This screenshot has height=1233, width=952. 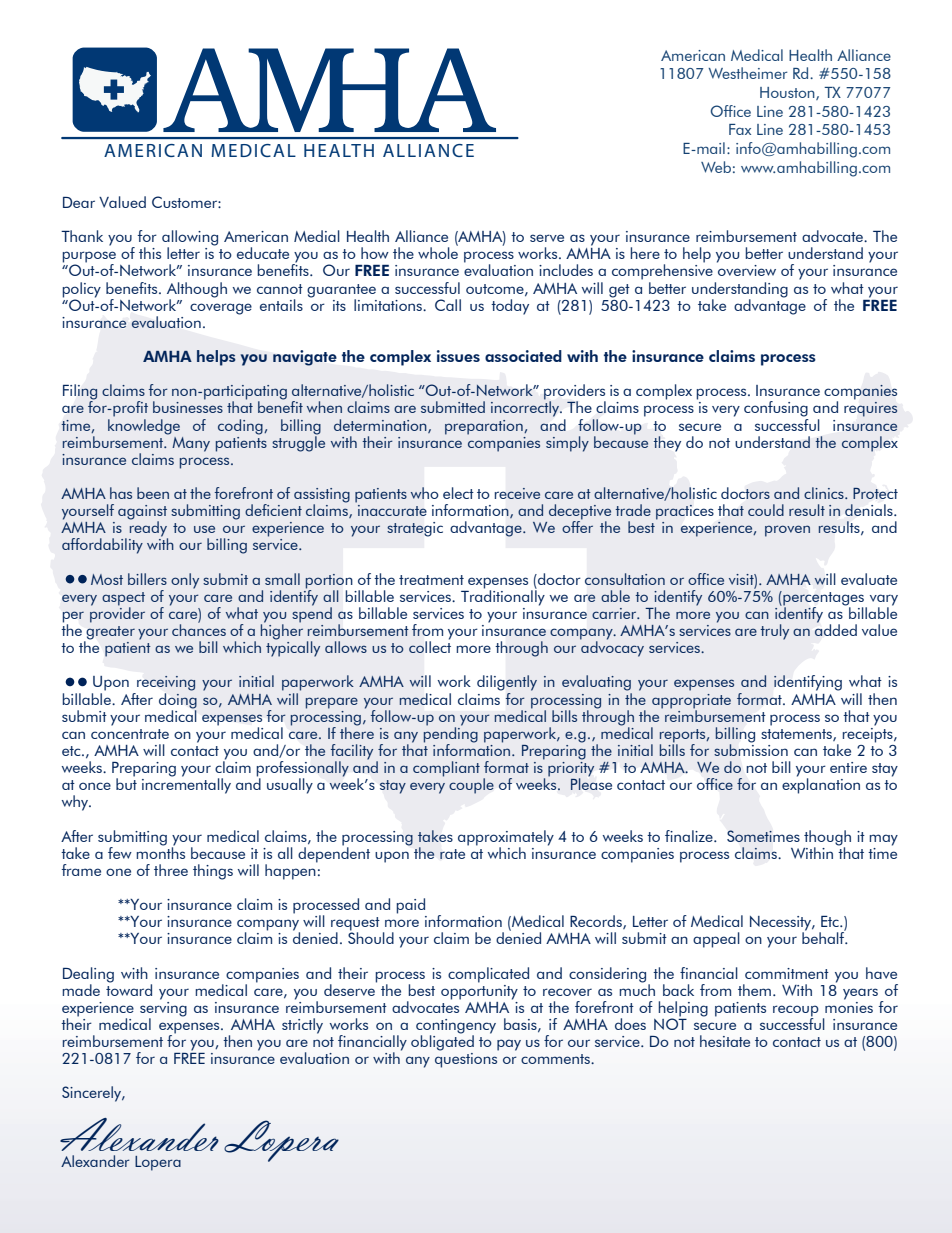 I want to click on serving, so click(x=163, y=1009).
